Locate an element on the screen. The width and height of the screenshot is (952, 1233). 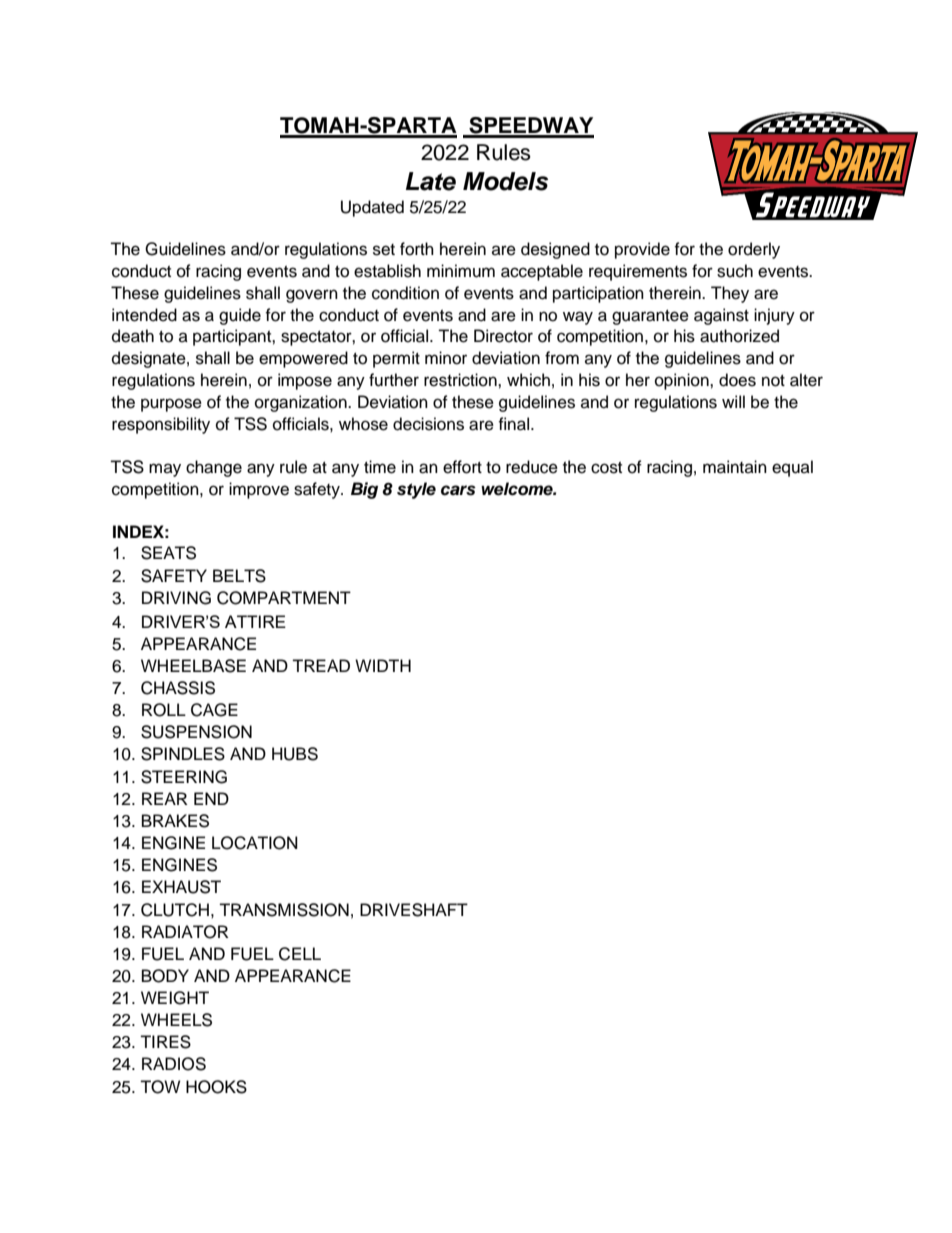
Models is located at coordinates (505, 181).
